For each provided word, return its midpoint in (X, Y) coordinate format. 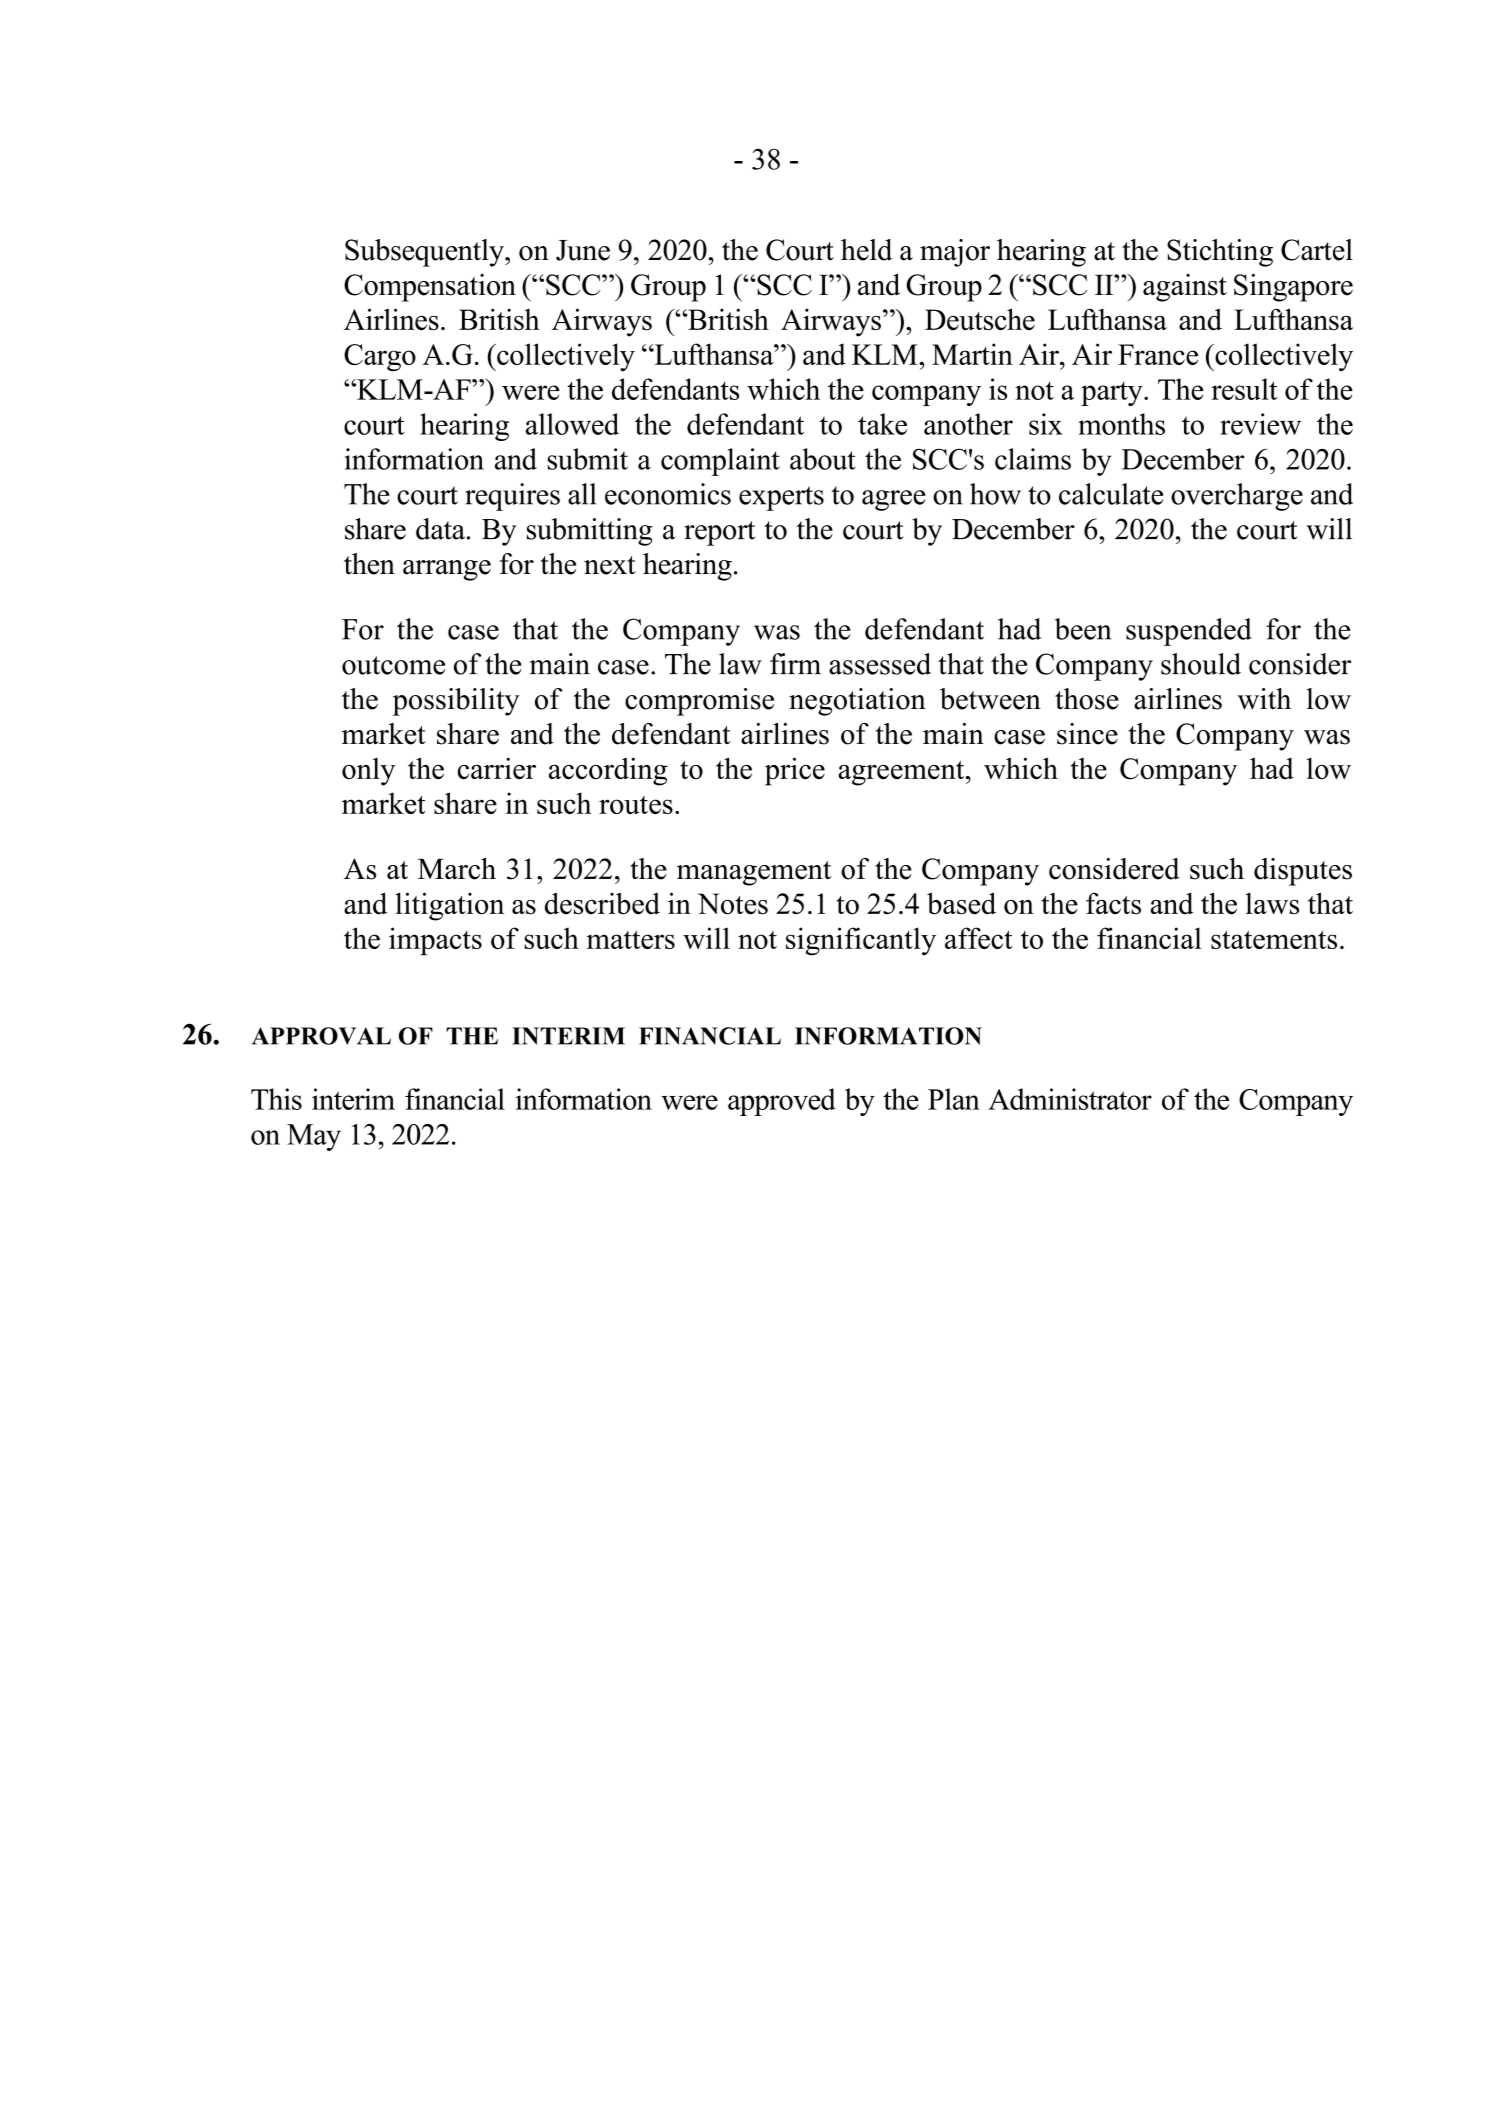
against (1185, 288)
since (1087, 734)
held (866, 250)
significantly (861, 941)
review (1260, 424)
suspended (1189, 632)
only (368, 772)
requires (512, 497)
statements (1274, 940)
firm (795, 663)
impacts (435, 941)
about (822, 459)
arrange (447, 570)
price (795, 771)
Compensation (430, 288)
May (314, 1137)
